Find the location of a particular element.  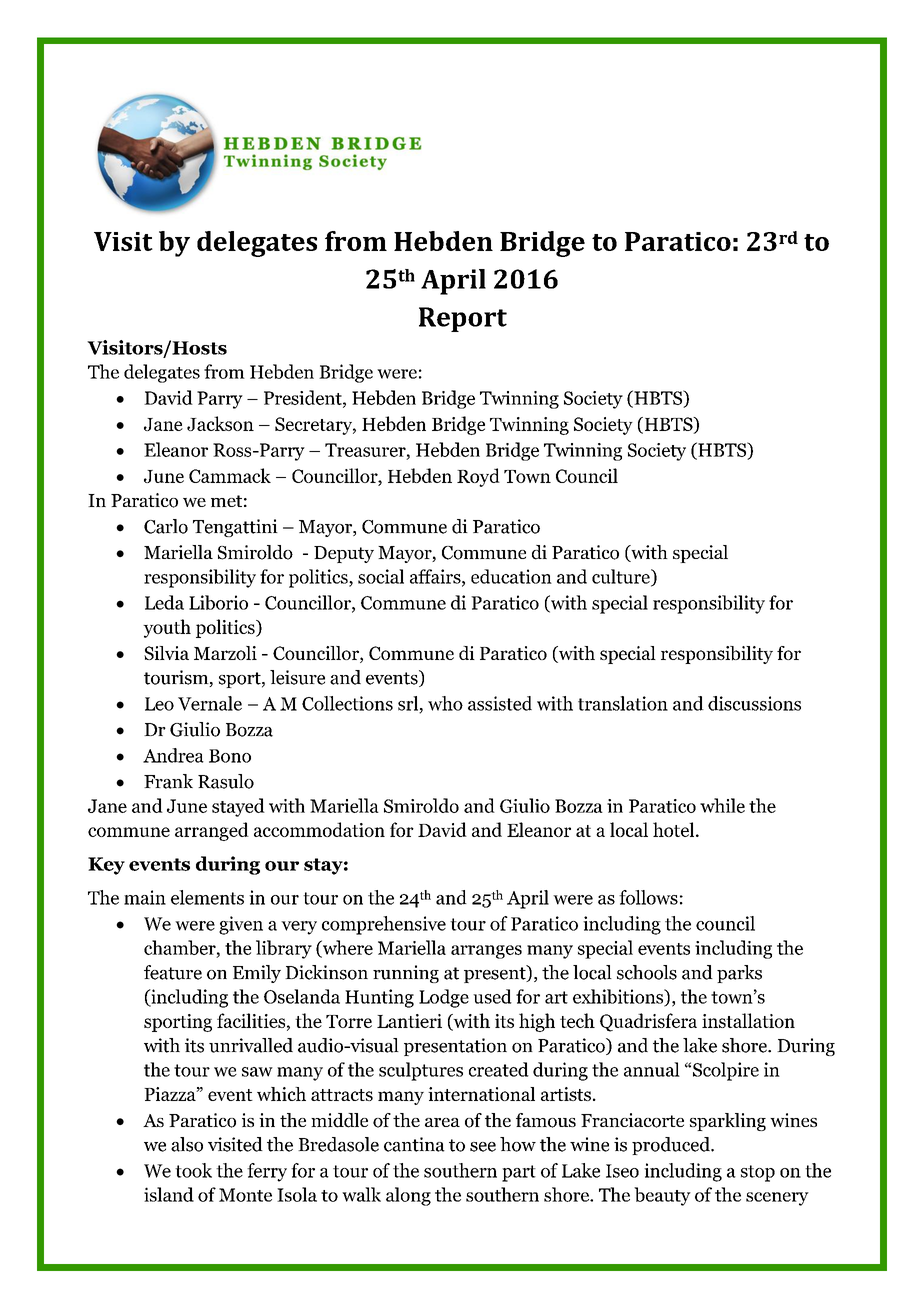

took is located at coordinates (193, 1170).
